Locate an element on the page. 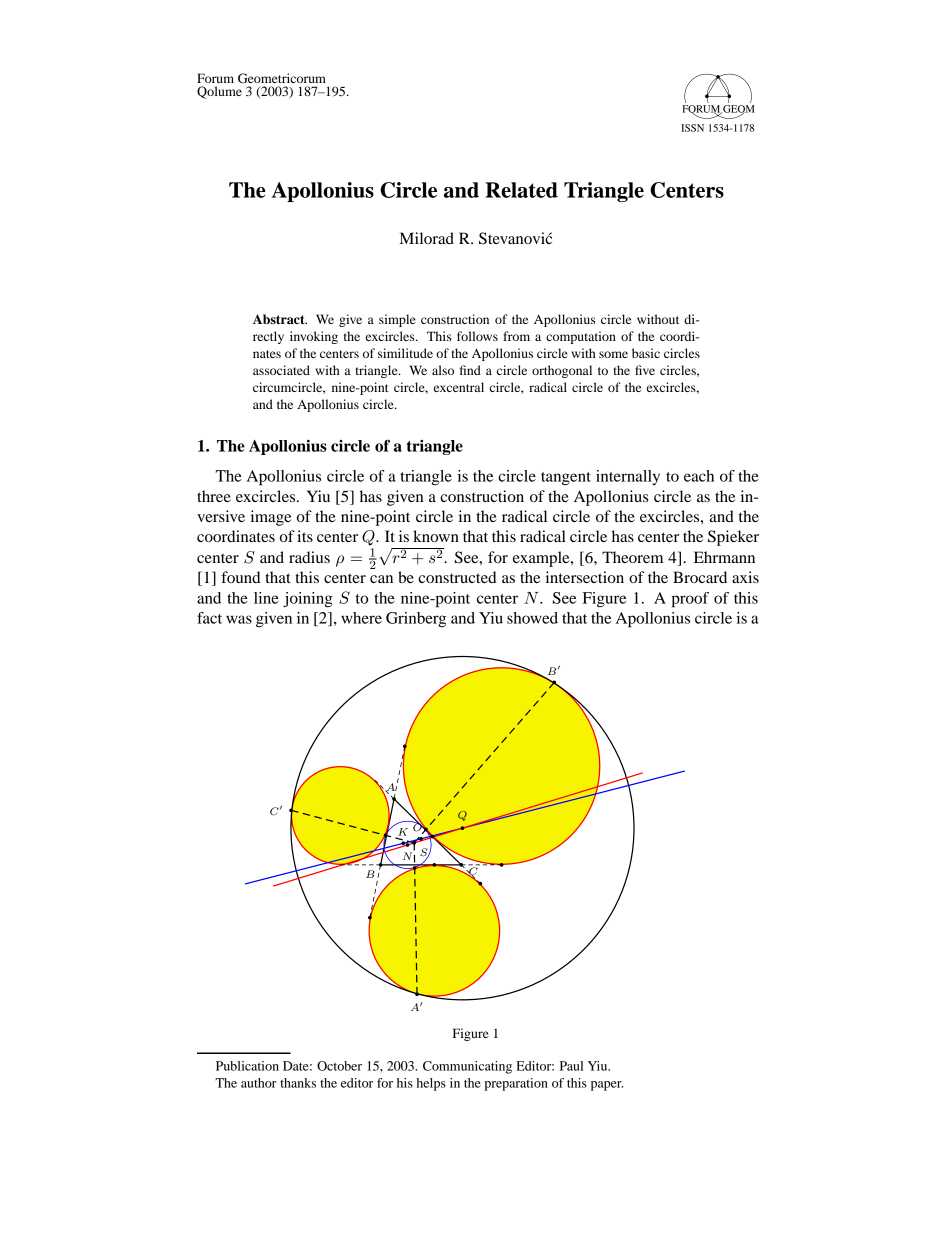 This page has width=952, height=1233. proof is located at coordinates (690, 600).
